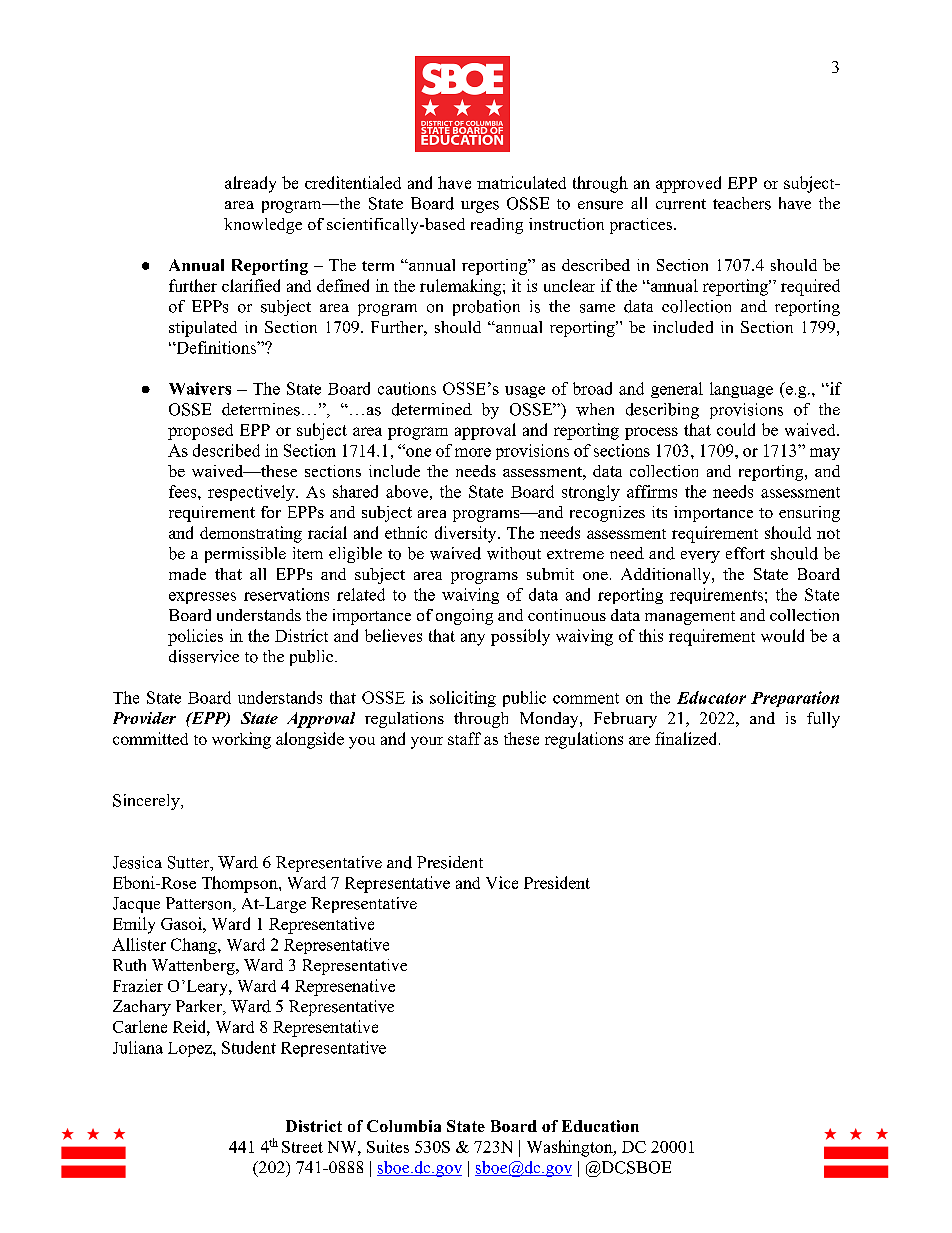 This screenshot has width=952, height=1233. I want to click on knowledge, so click(263, 226).
